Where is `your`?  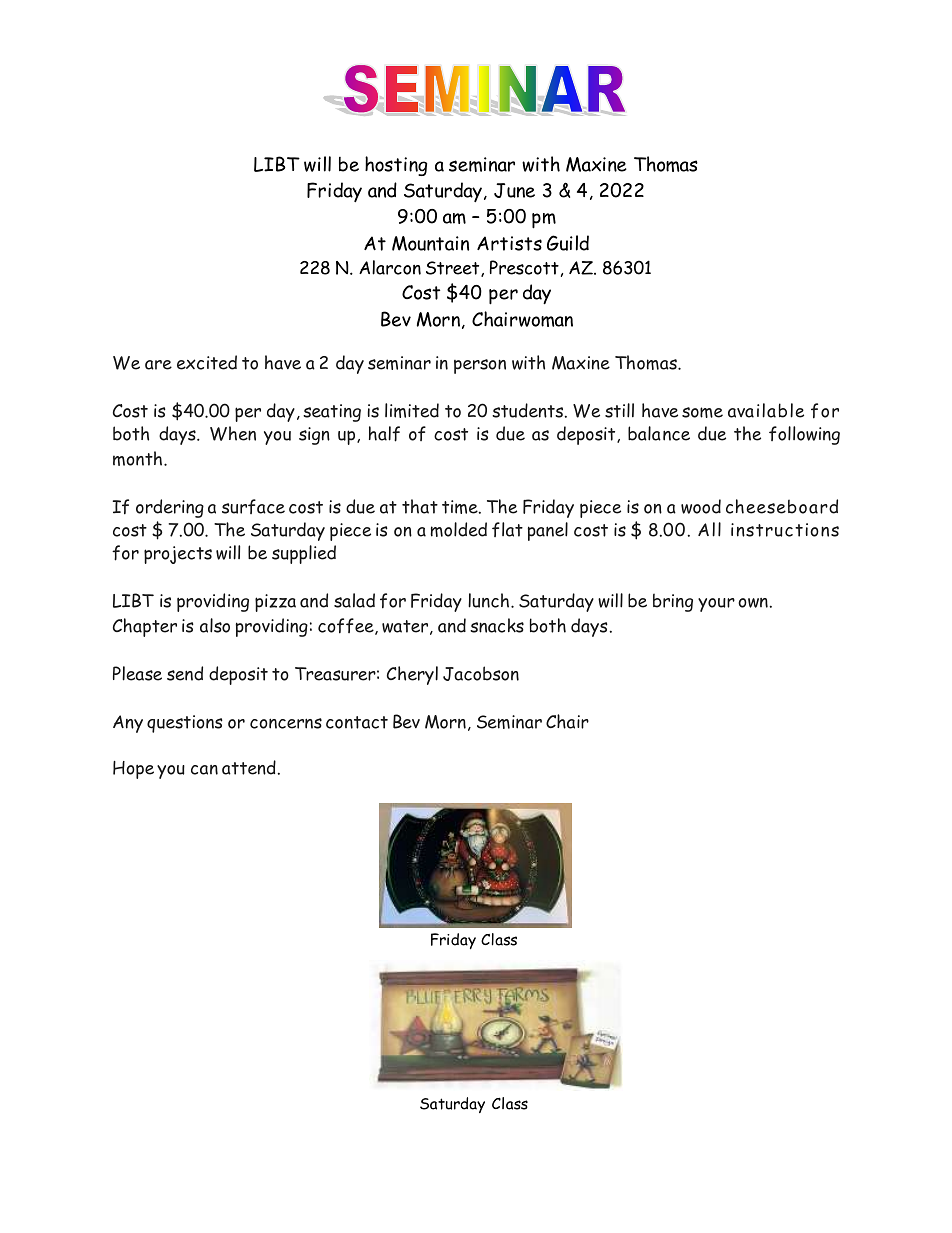 your is located at coordinates (716, 605).
